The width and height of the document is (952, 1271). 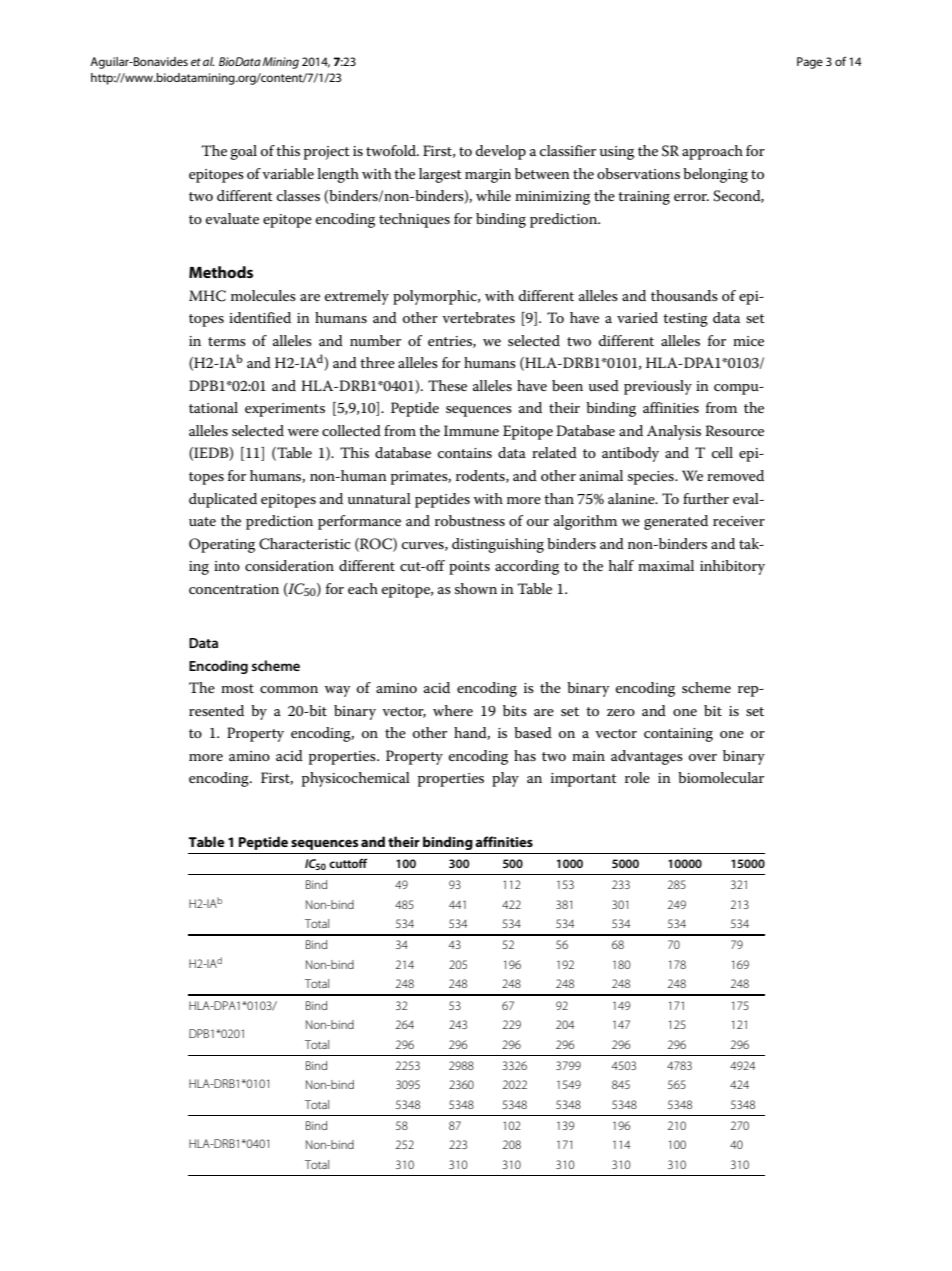 I want to click on physicochemical, so click(x=356, y=779).
